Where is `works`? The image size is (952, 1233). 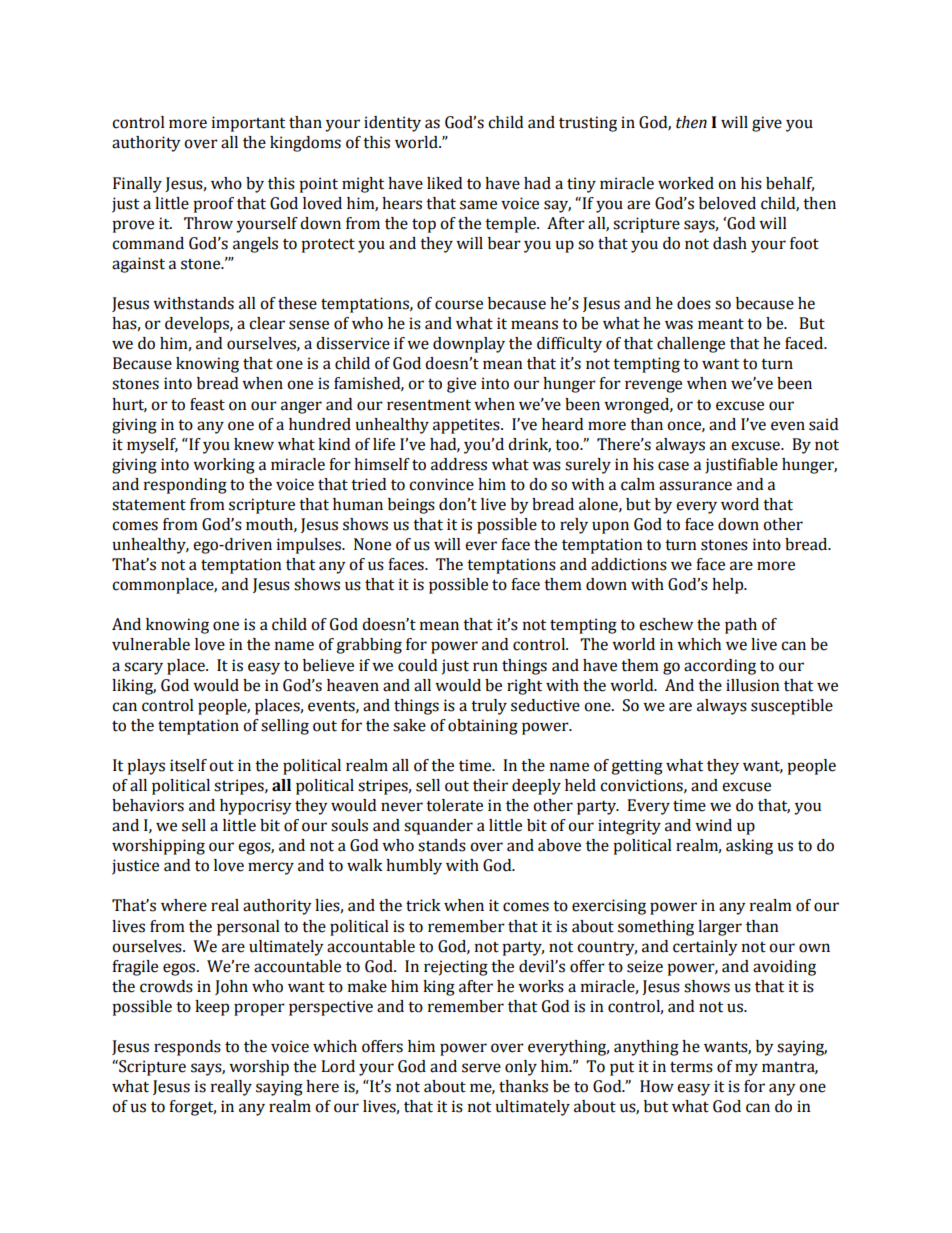 works is located at coordinates (541, 986).
